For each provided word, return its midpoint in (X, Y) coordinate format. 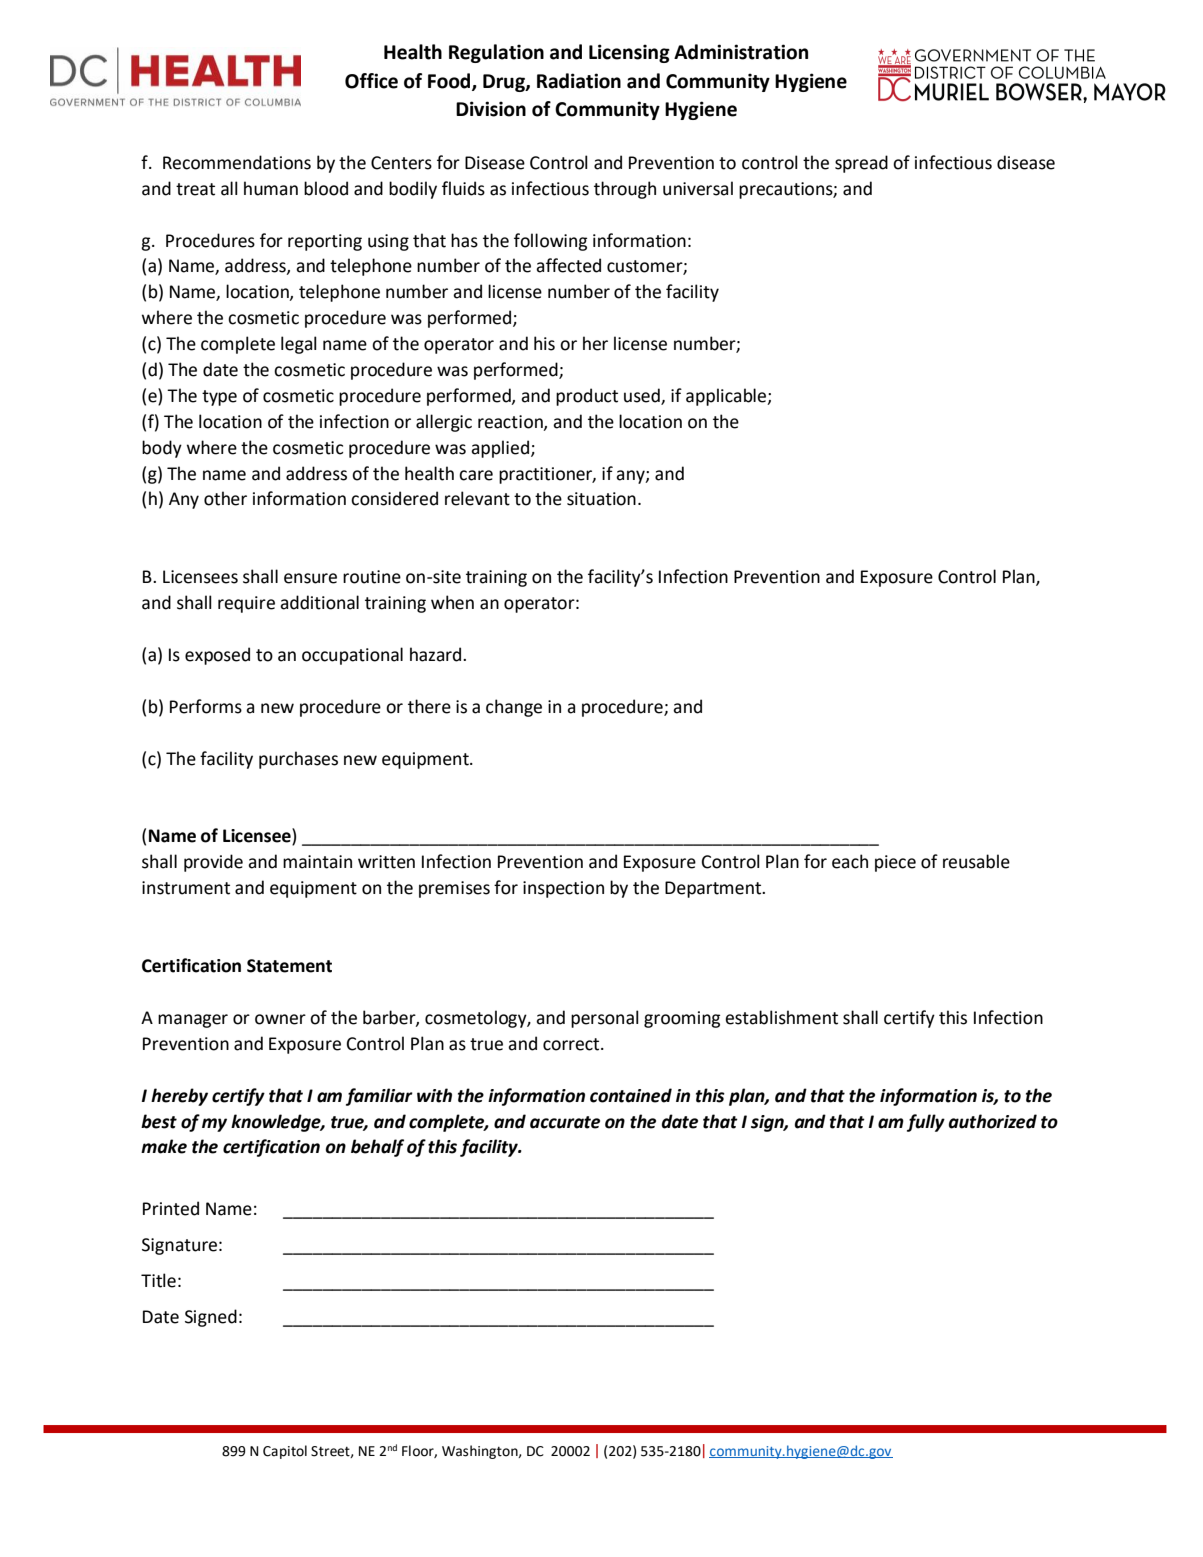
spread (861, 164)
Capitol (285, 1452)
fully (926, 1123)
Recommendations (237, 162)
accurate (565, 1122)
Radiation (579, 81)
